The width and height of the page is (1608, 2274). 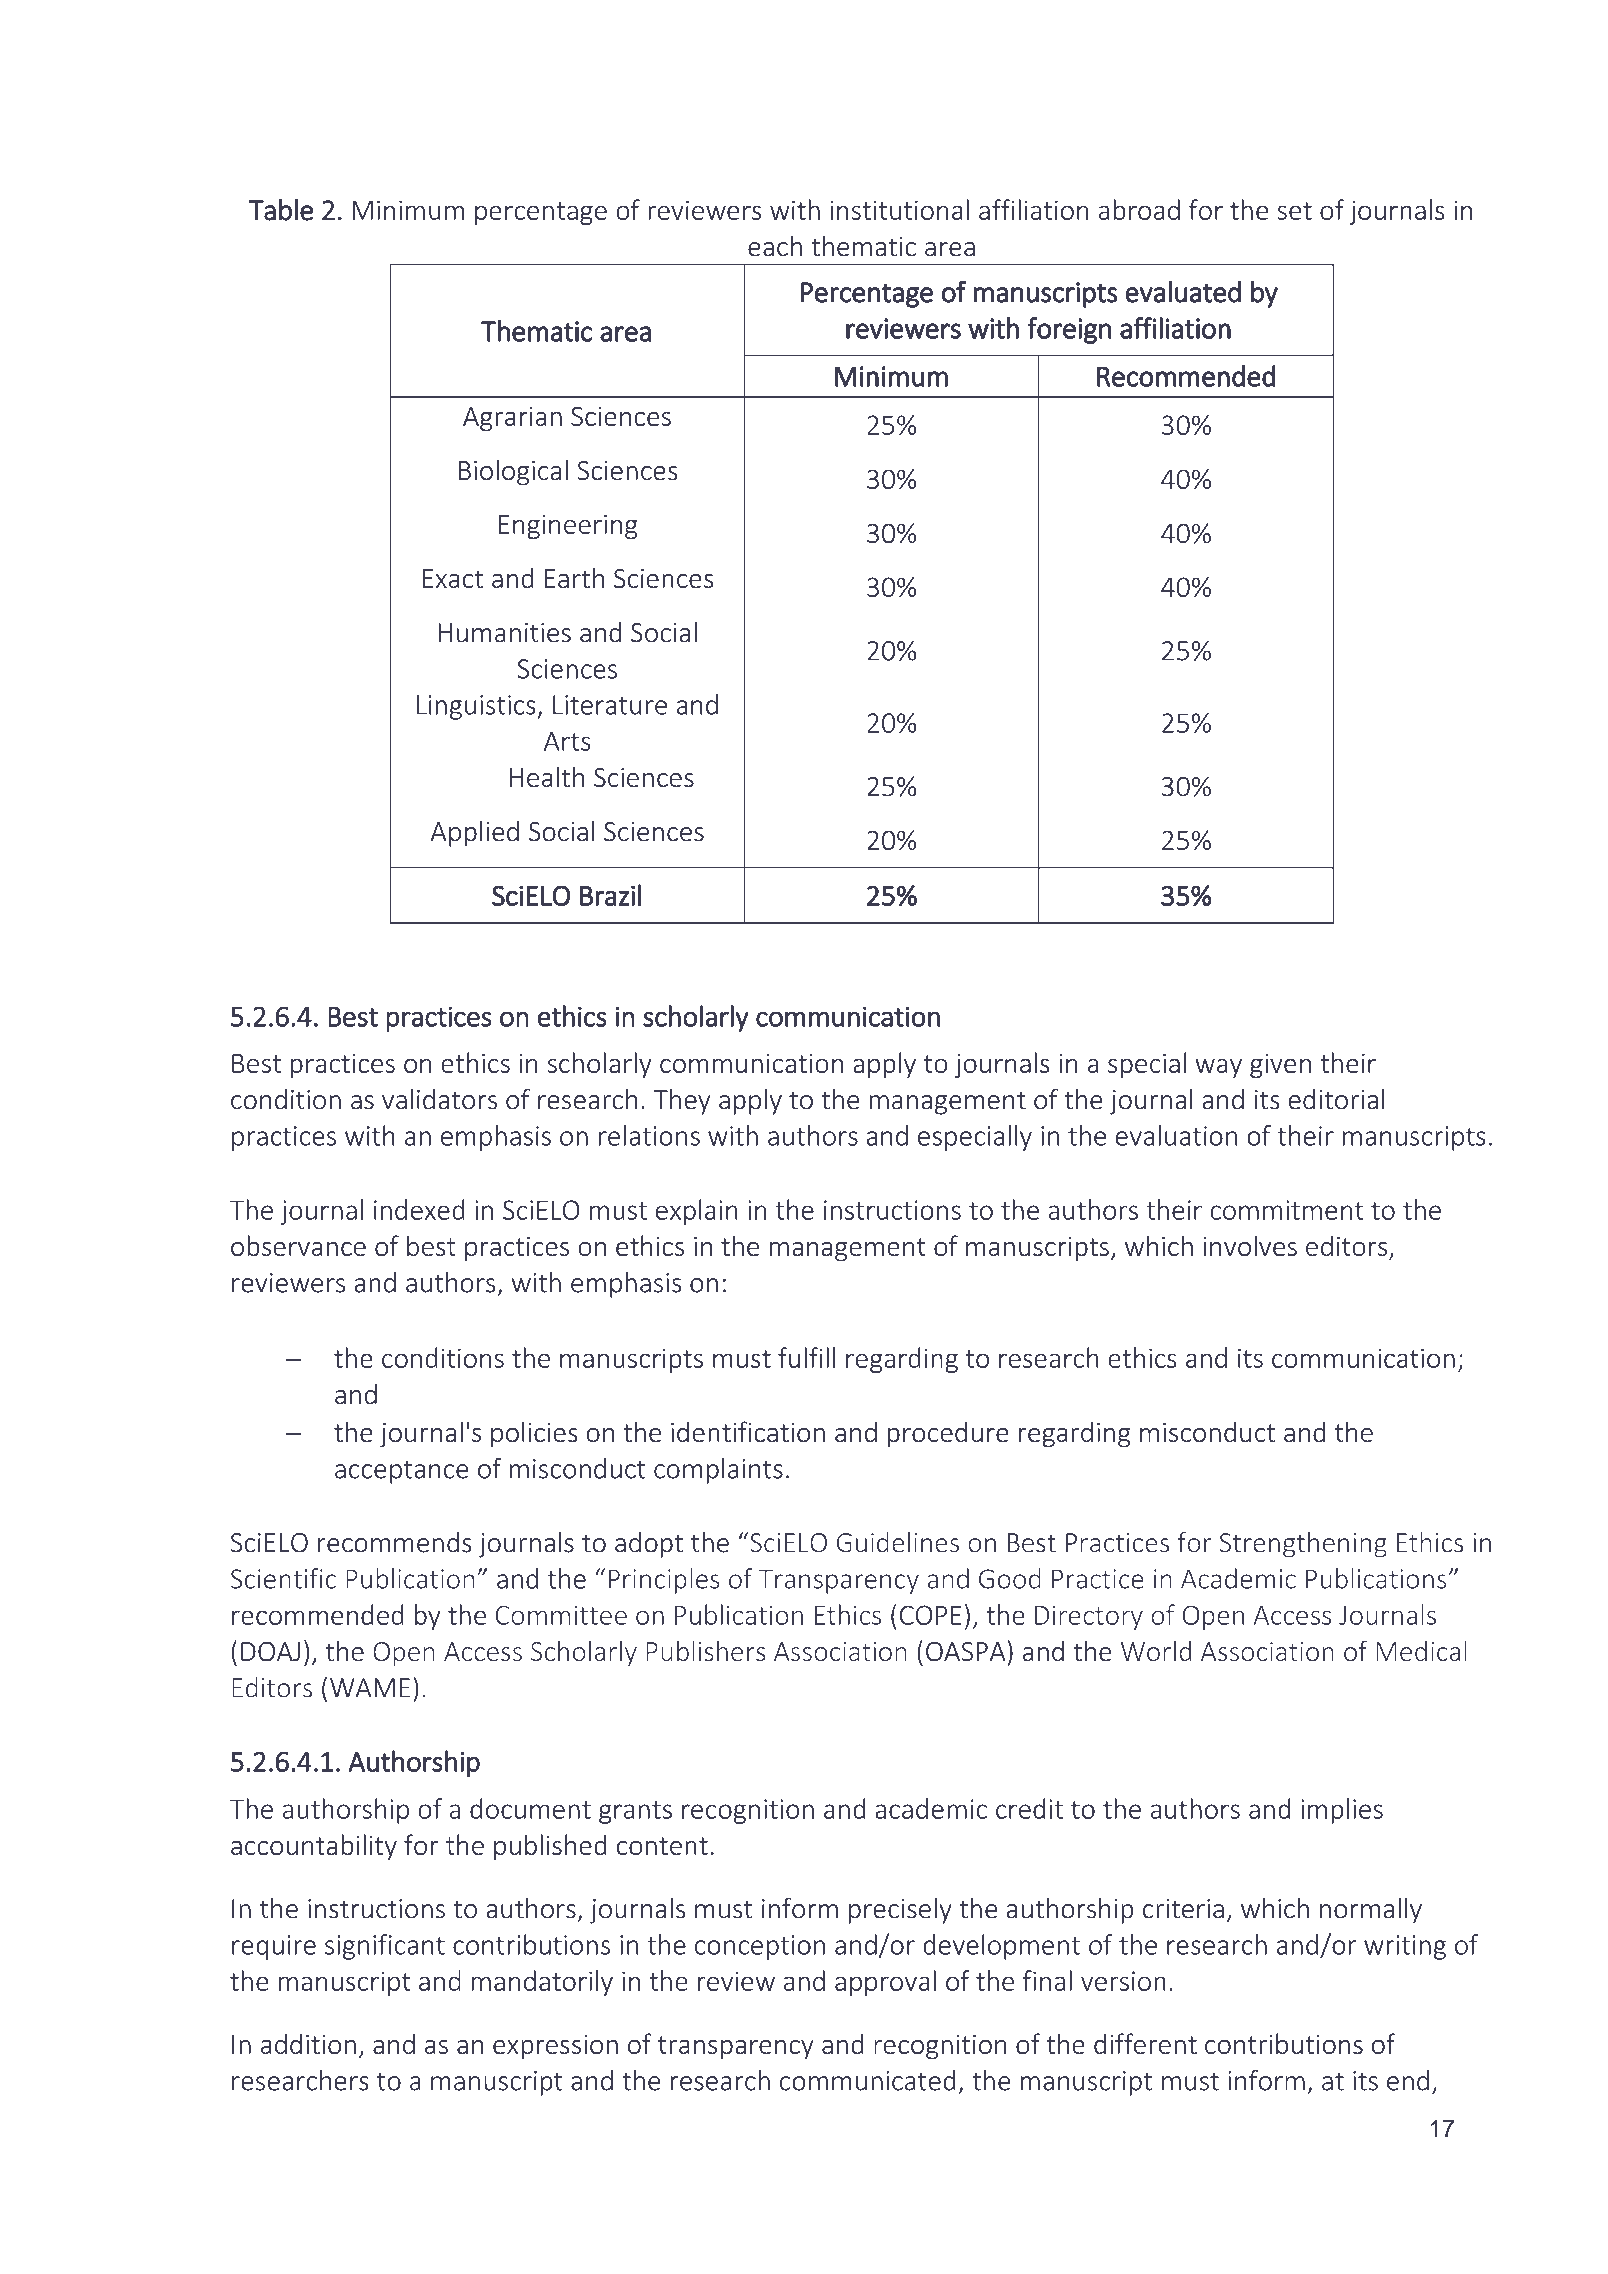 I want to click on Table, so click(x=280, y=210).
